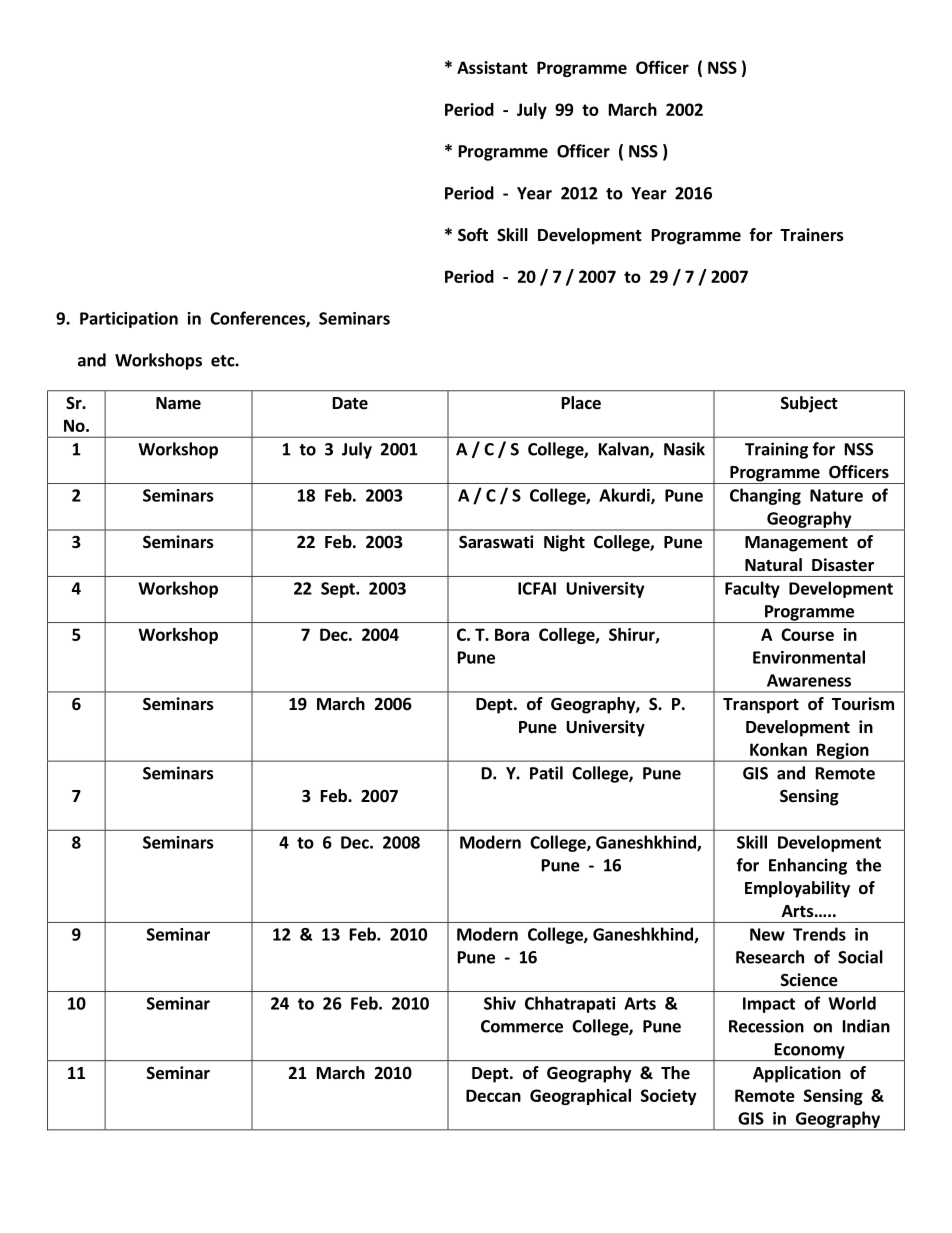 The image size is (952, 1233). I want to click on Patil, so click(546, 773).
